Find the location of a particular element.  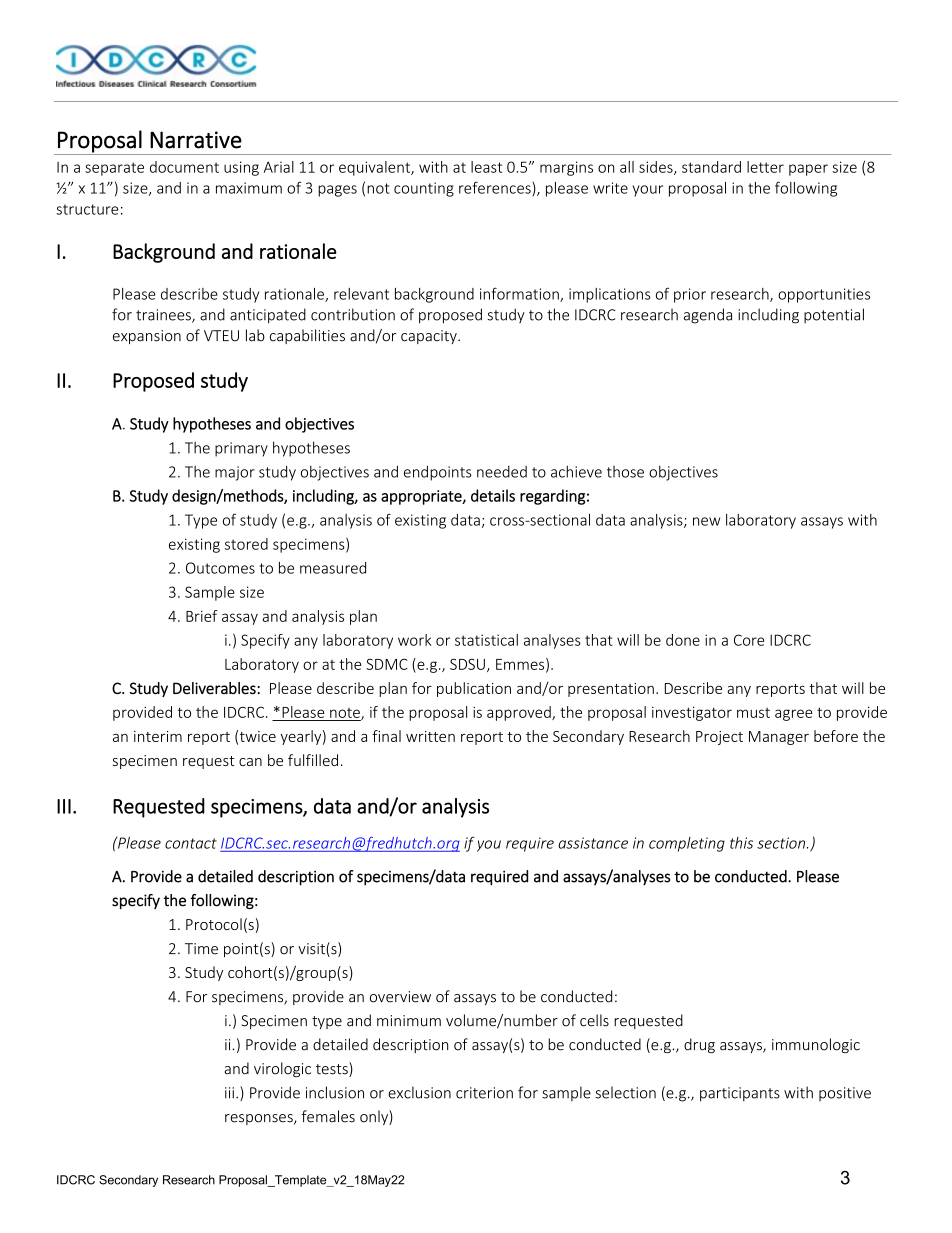

document is located at coordinates (184, 167).
